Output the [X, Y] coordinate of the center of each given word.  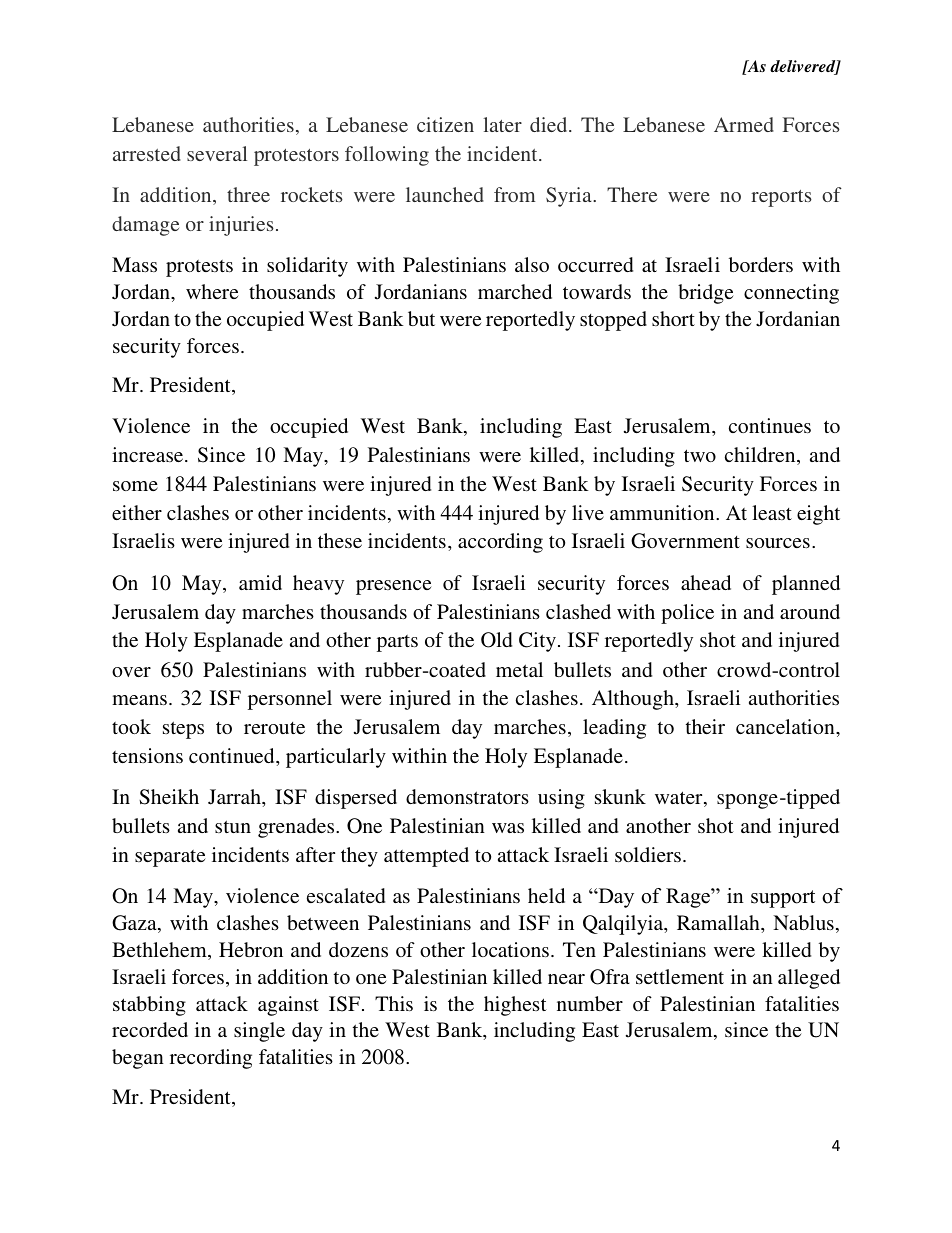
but [421, 318]
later [503, 124]
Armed [744, 124]
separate [170, 858]
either [137, 512]
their [705, 726]
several [217, 153]
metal [519, 669]
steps [183, 730]
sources [778, 543]
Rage [689, 898]
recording [211, 1059]
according [500, 543]
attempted [426, 857]
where [212, 291]
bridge [706, 294]
